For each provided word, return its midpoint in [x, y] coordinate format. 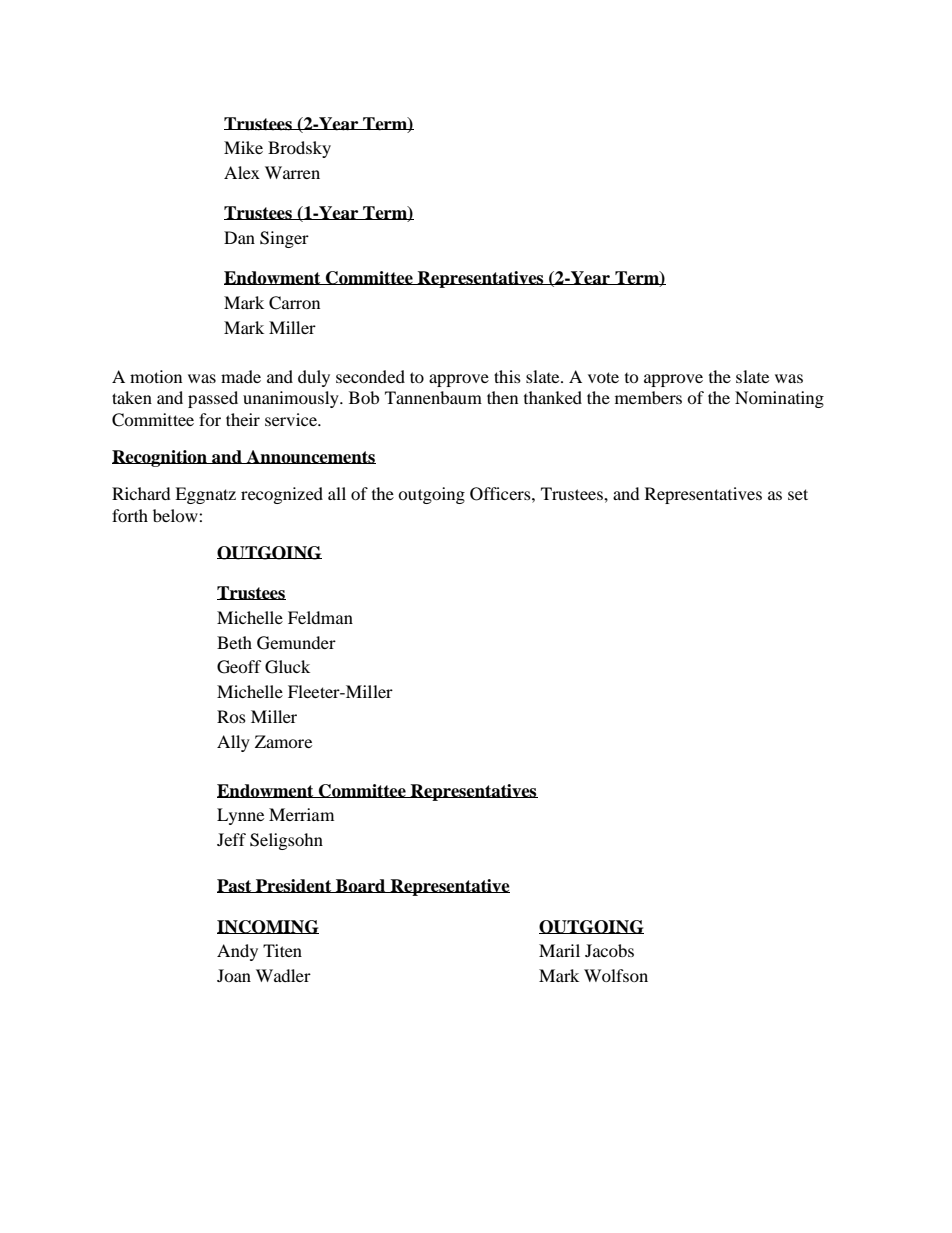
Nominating [779, 399]
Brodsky [299, 149]
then [502, 397]
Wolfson [616, 975]
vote [603, 377]
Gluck [287, 667]
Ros [231, 716]
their [243, 419]
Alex [242, 172]
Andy [237, 952]
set [798, 494]
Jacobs [609, 950]
